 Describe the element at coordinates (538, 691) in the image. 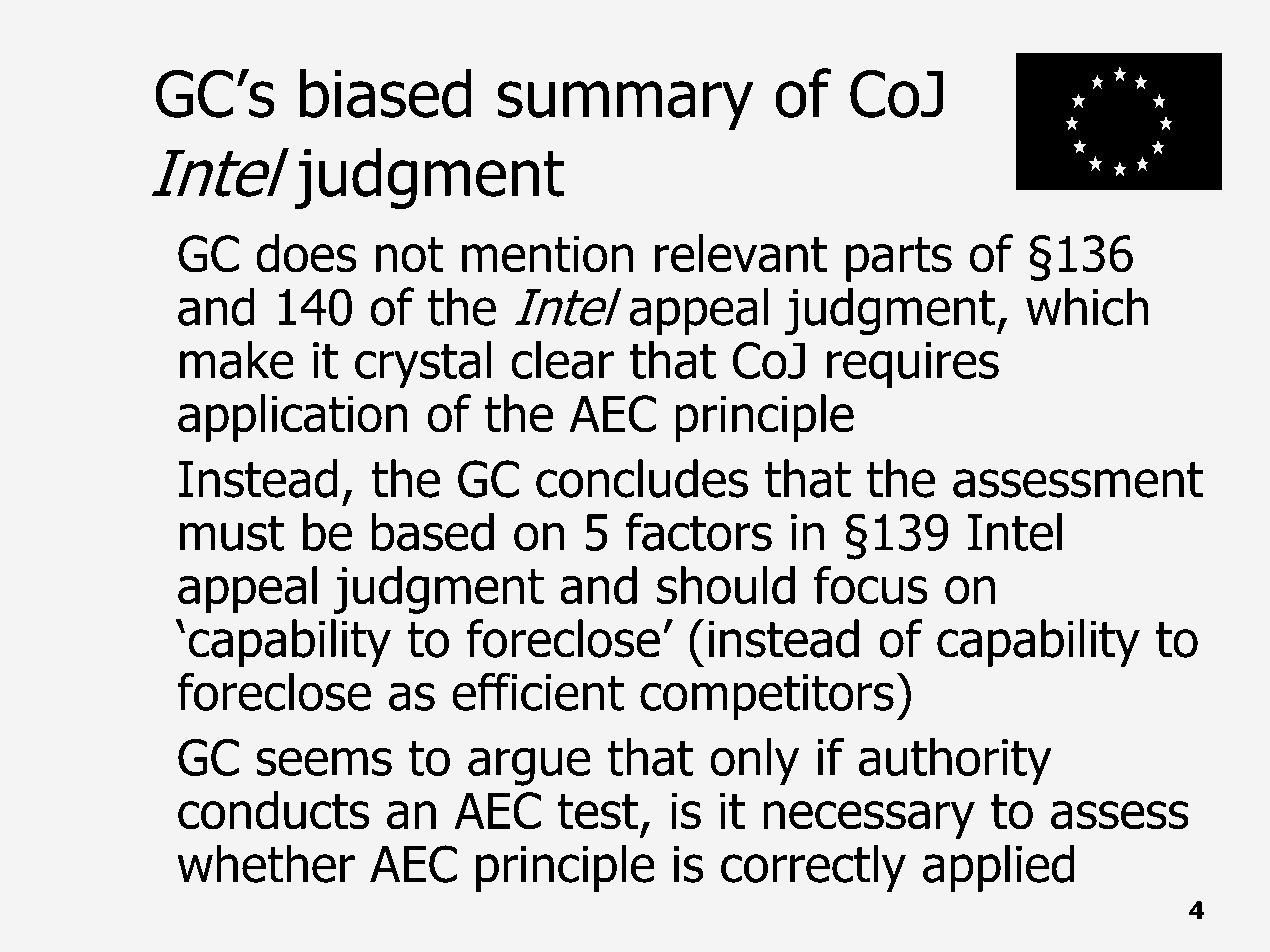

I see `efficient` at that location.
